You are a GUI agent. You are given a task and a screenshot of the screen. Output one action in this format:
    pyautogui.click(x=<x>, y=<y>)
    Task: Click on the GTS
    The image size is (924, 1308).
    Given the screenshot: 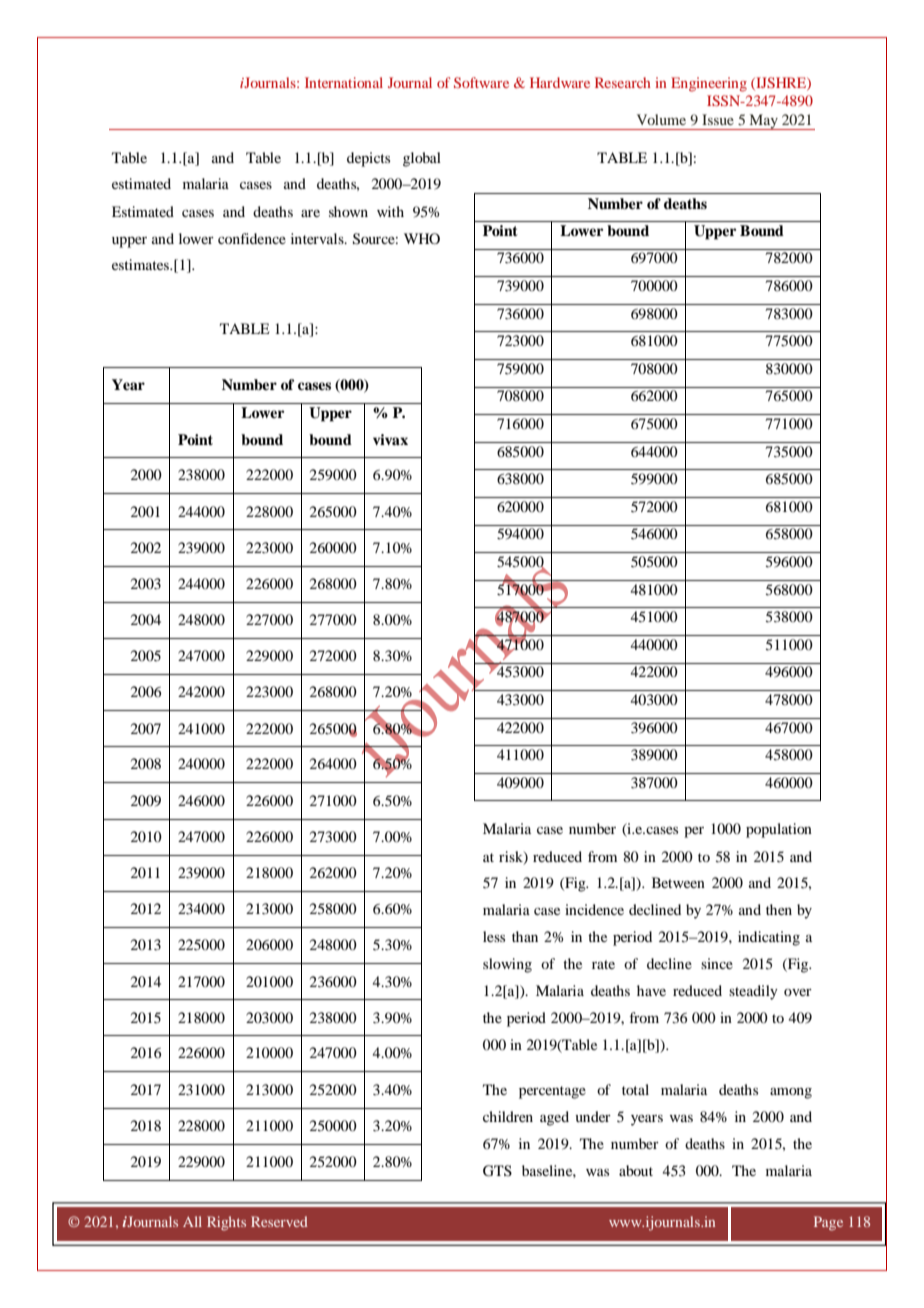 What is the action you would take?
    pyautogui.click(x=497, y=1171)
